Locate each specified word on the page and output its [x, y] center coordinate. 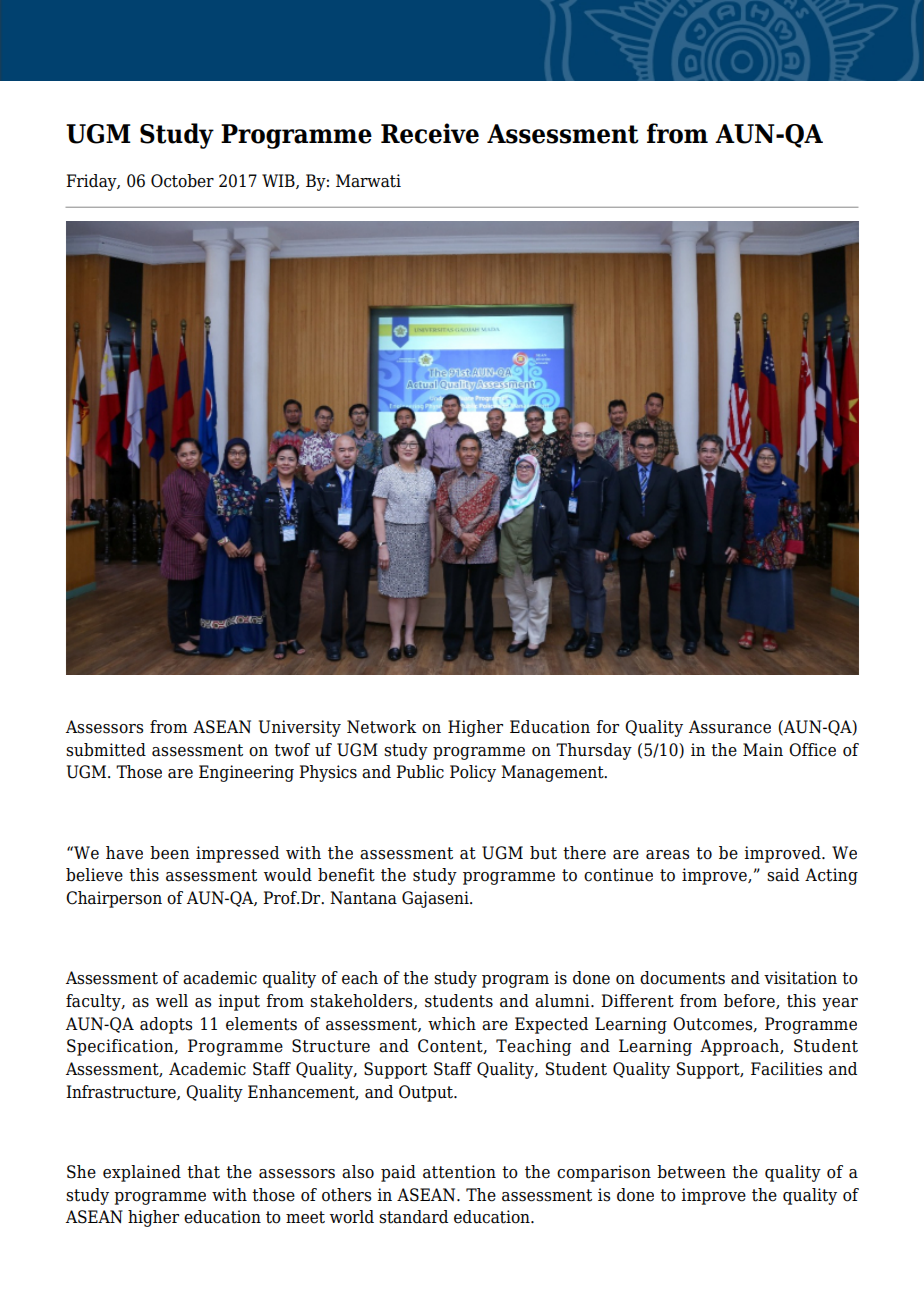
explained [142, 1173]
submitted [106, 750]
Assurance [730, 727]
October [182, 181]
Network [381, 727]
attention [459, 1172]
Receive [430, 133]
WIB [279, 181]
